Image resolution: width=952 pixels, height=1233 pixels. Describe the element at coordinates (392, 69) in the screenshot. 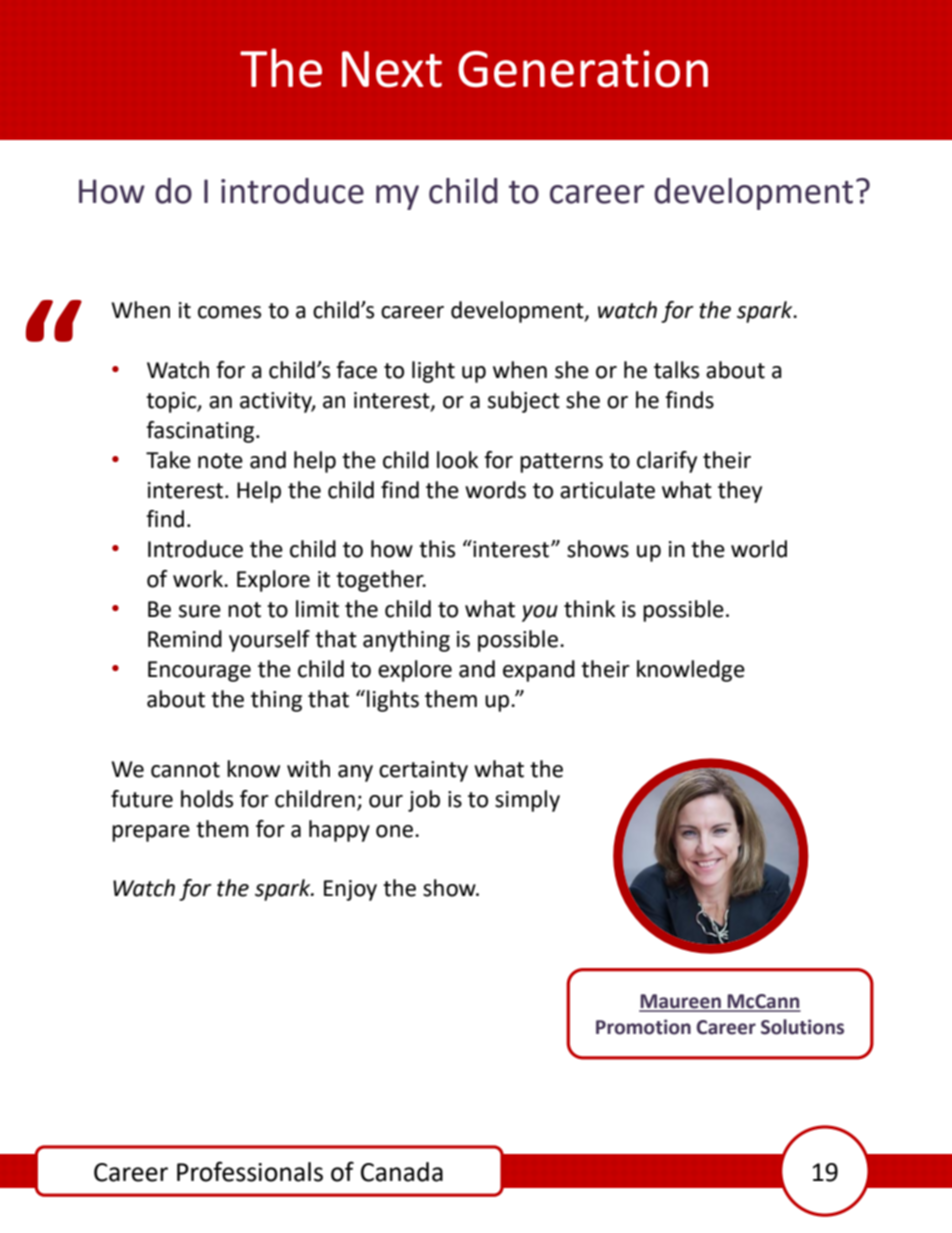

I see `Next` at that location.
